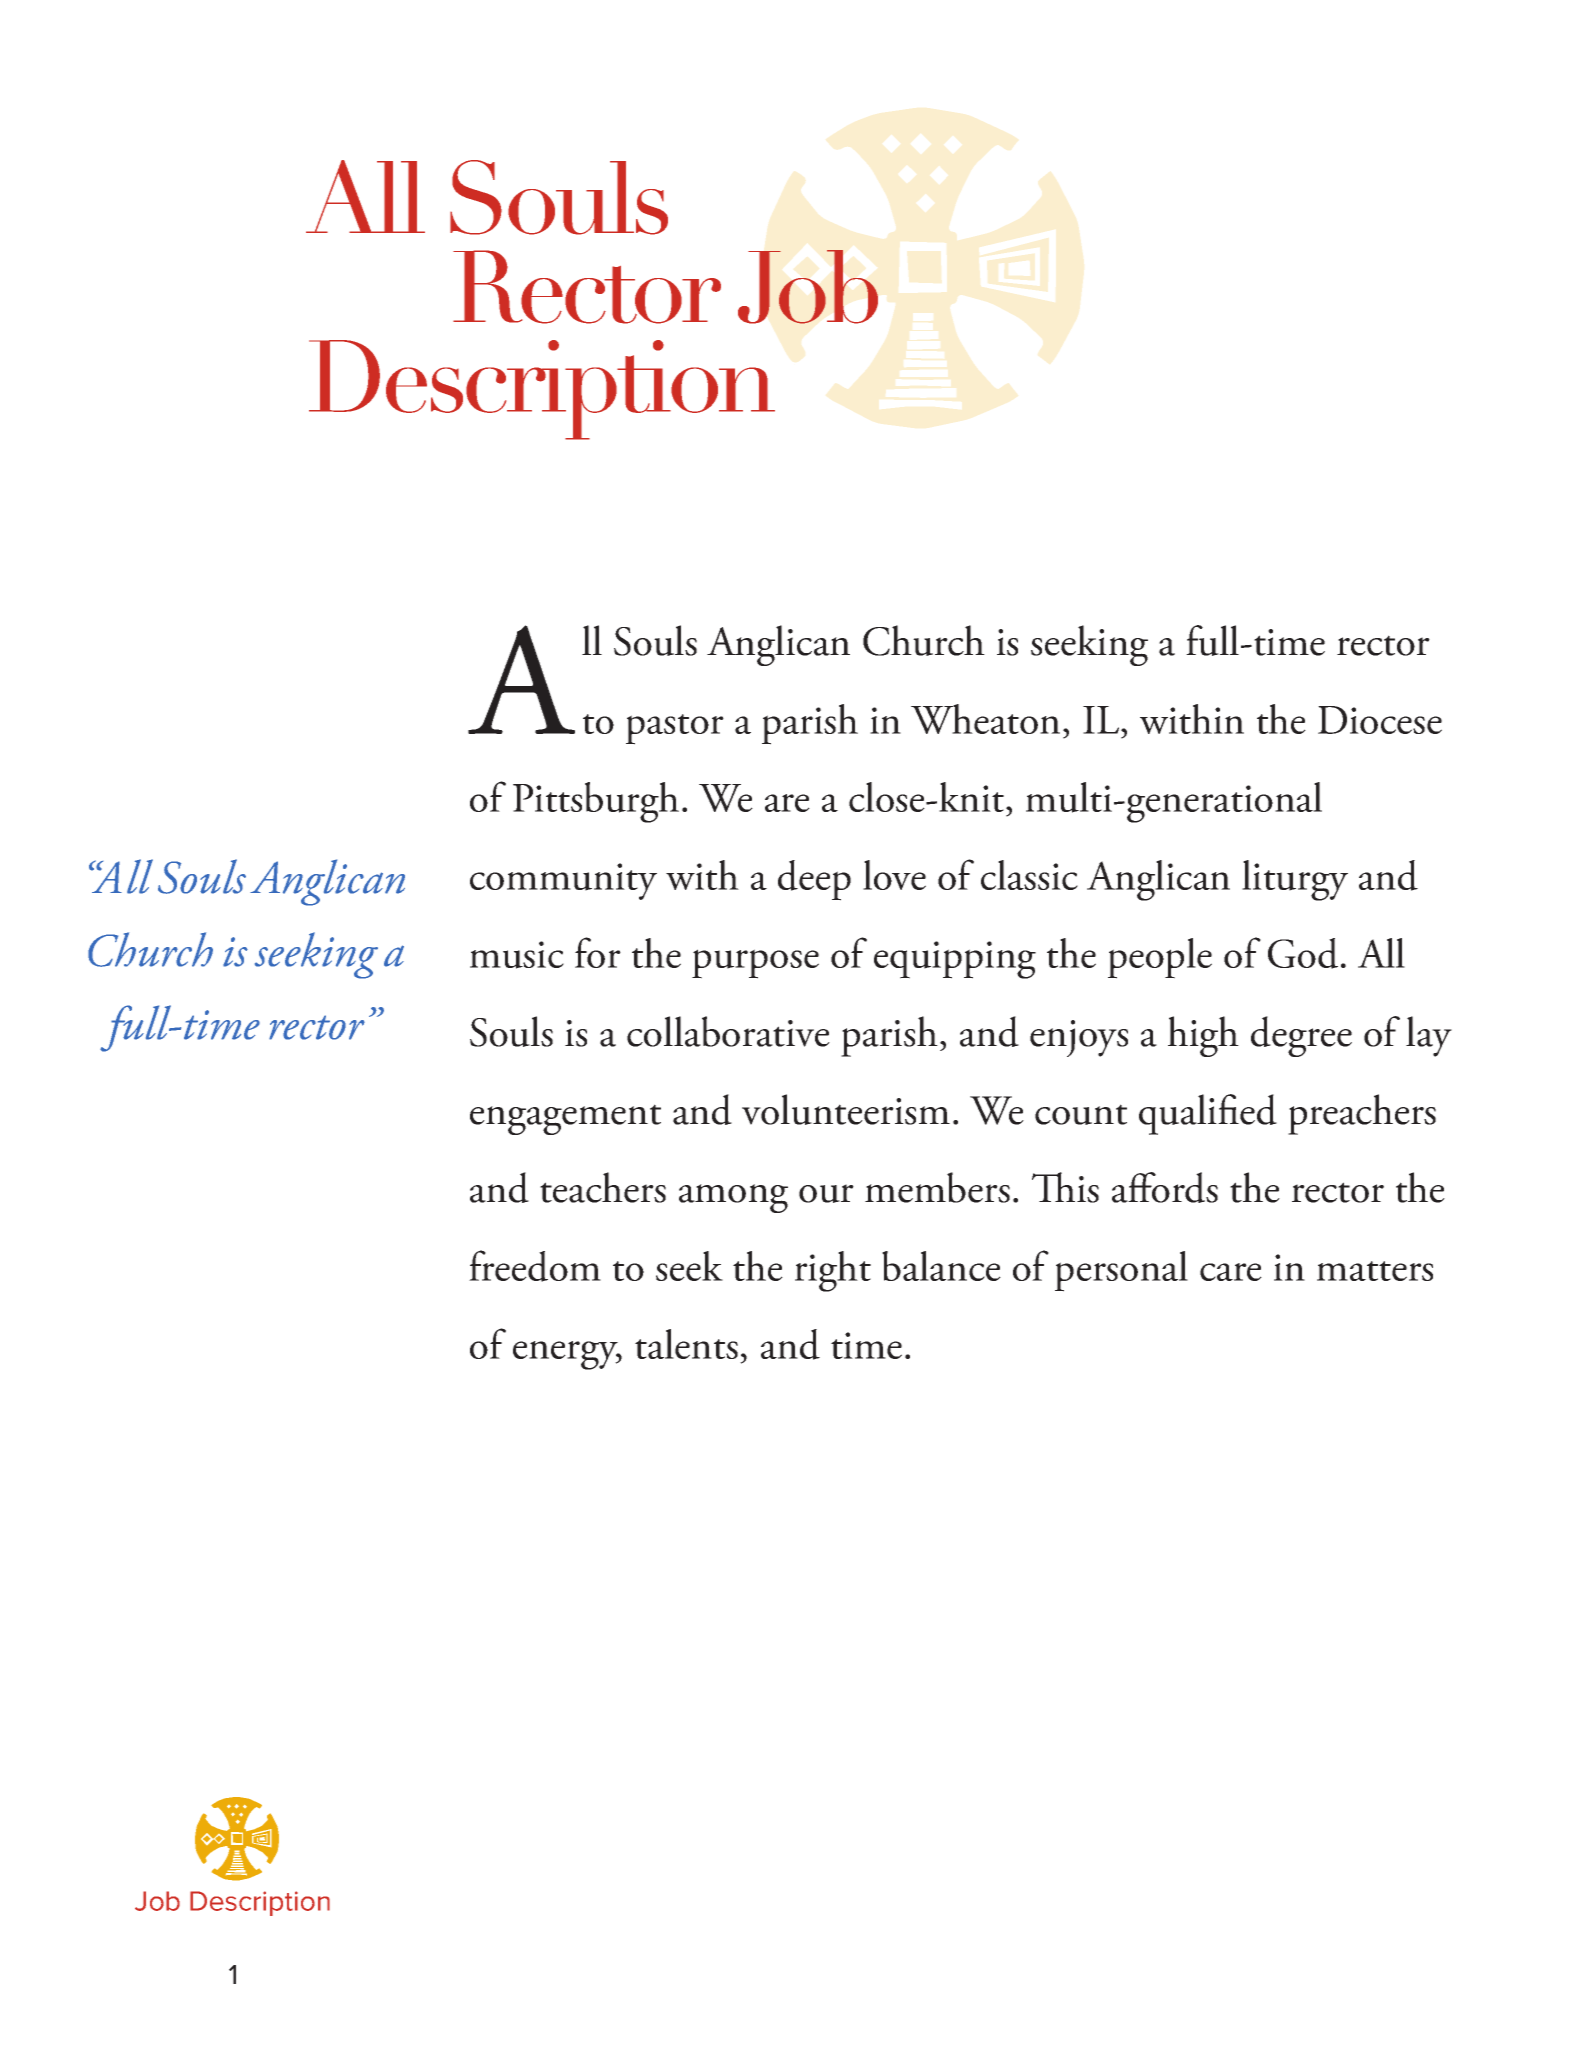  I want to click on God, so click(1303, 953).
